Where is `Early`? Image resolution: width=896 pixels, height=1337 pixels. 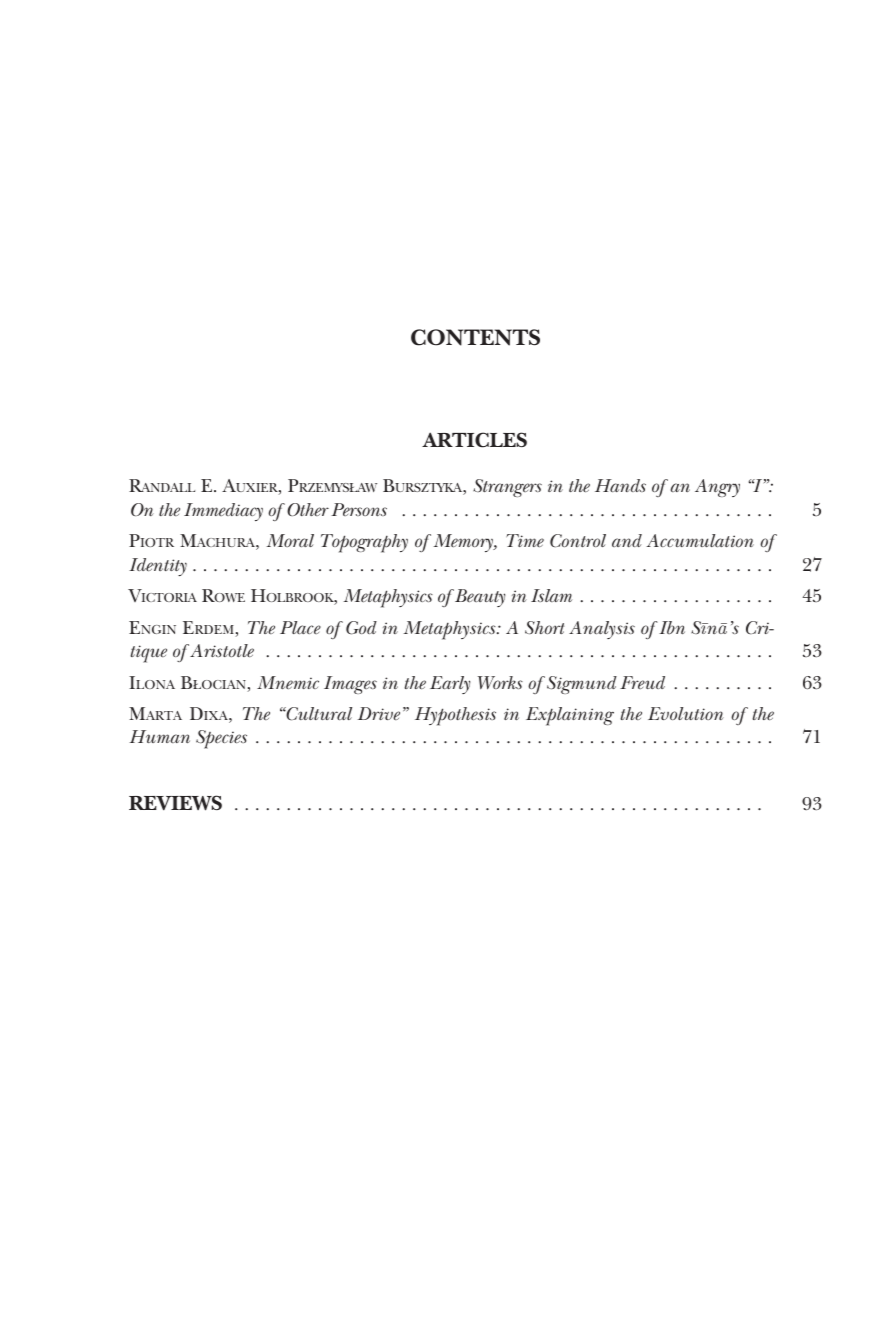 Early is located at coordinates (450, 685).
